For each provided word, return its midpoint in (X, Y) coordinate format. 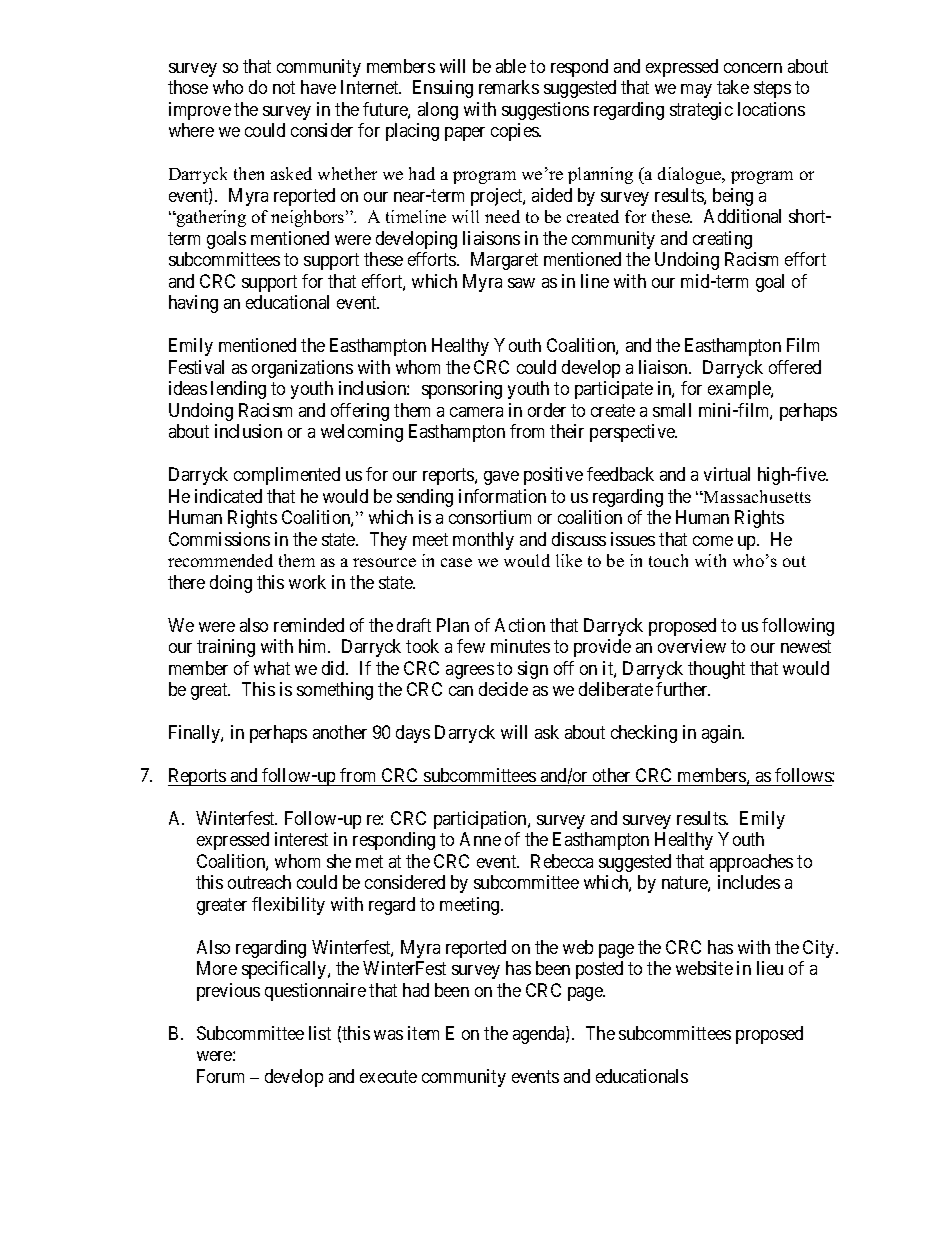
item (423, 1033)
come (713, 541)
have (318, 87)
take (733, 87)
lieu (770, 968)
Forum (220, 1076)
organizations (302, 369)
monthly (483, 541)
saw (521, 283)
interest (301, 839)
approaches (751, 863)
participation (481, 820)
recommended (220, 560)
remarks (509, 87)
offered (795, 367)
